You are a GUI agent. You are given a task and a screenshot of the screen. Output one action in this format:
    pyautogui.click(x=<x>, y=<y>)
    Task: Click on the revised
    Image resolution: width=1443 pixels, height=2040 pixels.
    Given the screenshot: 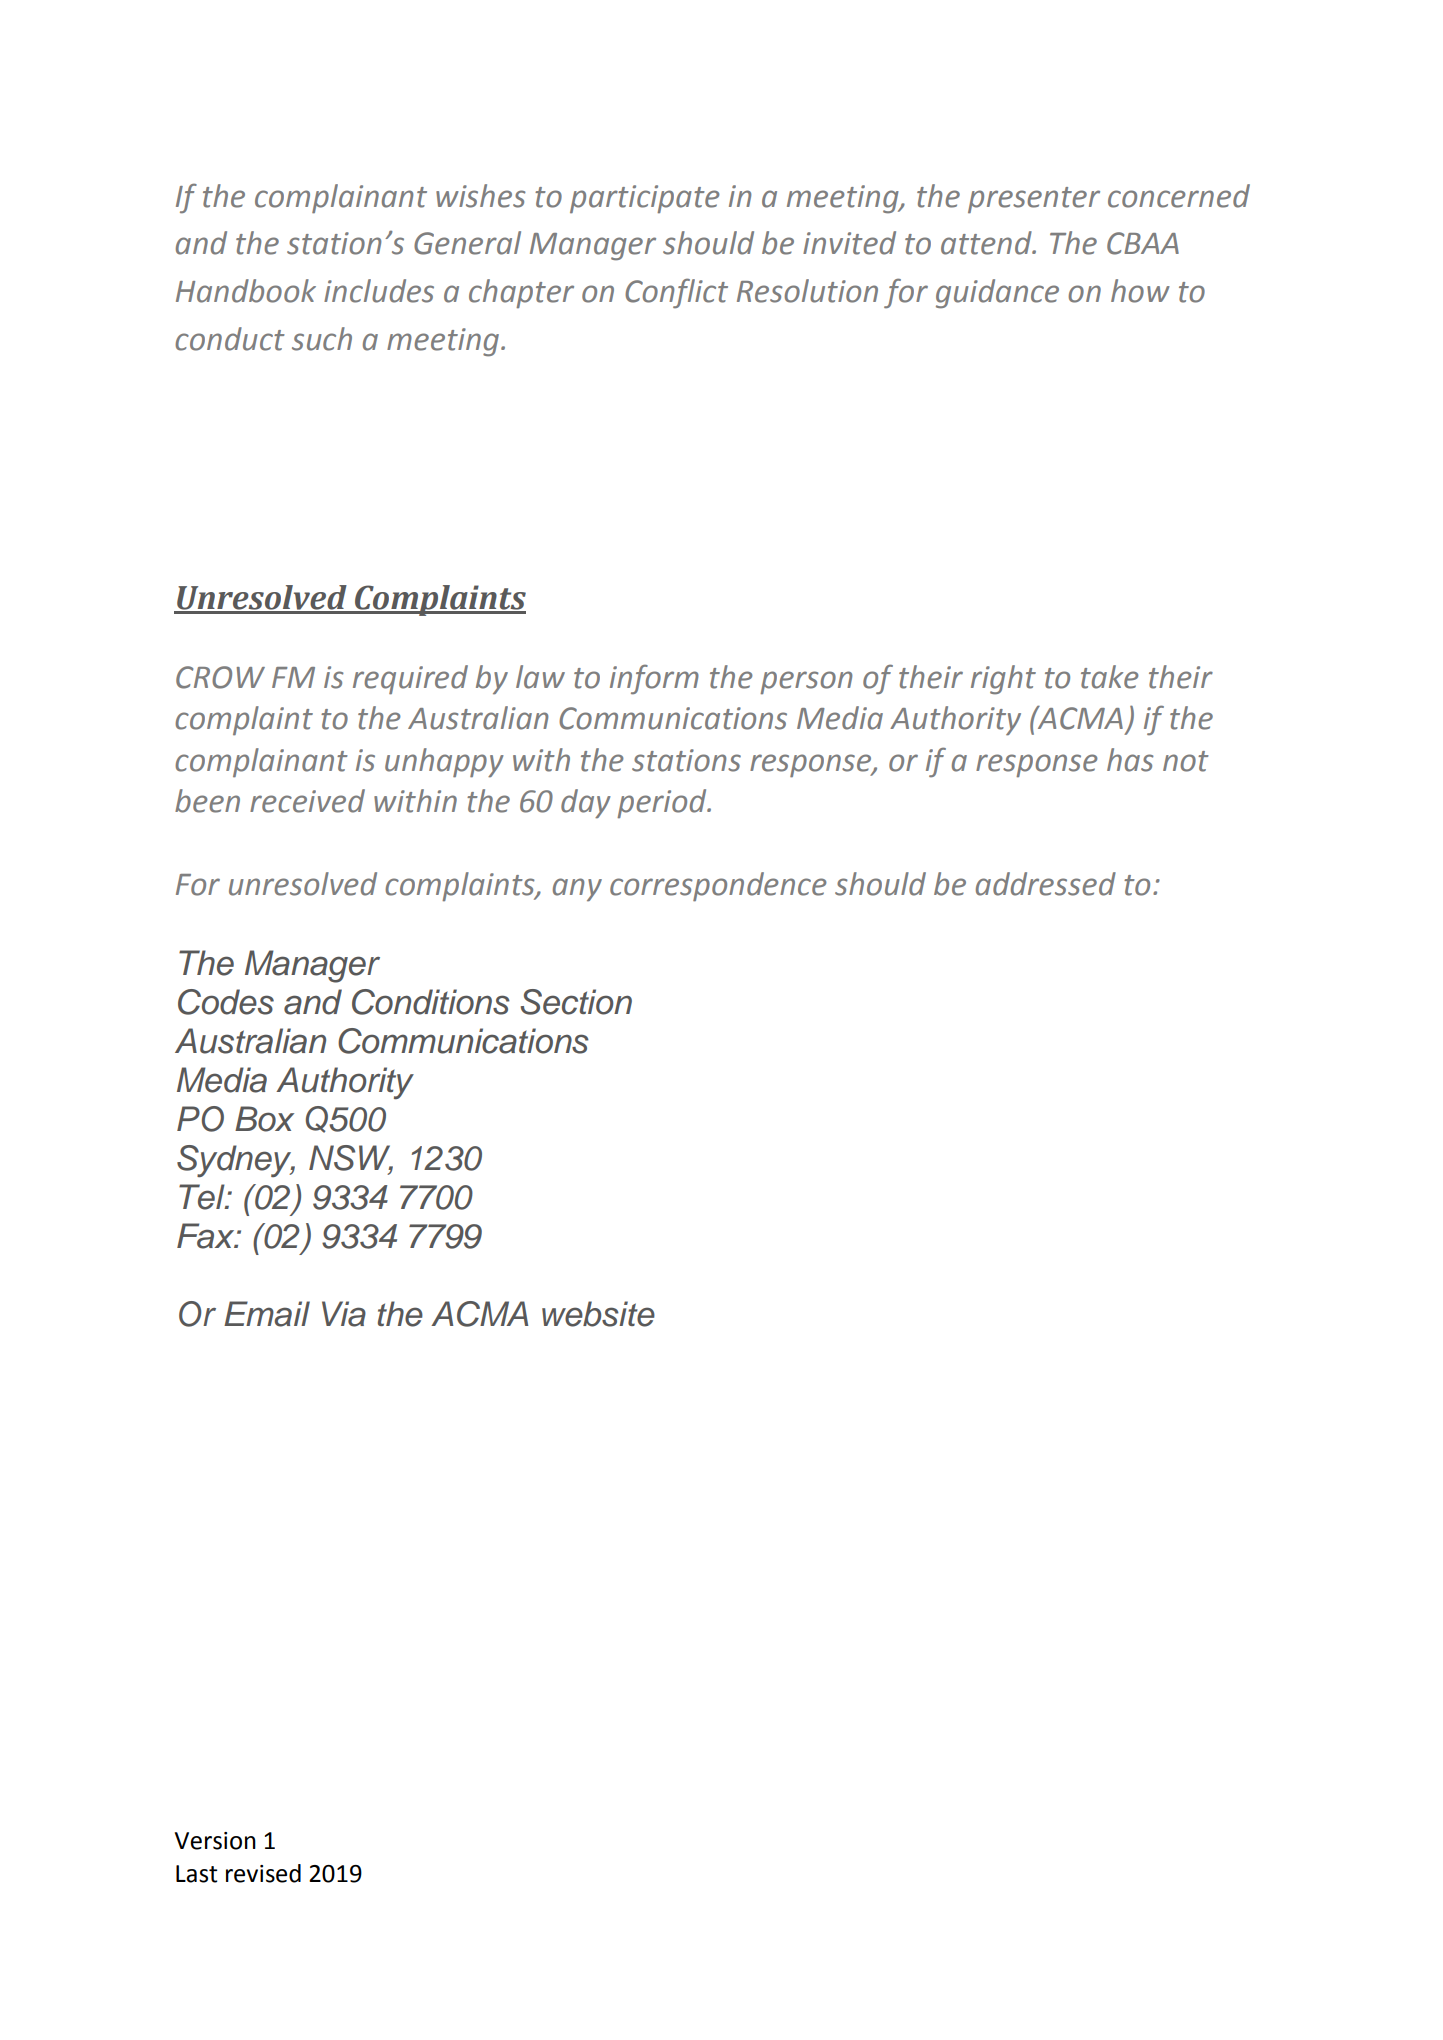 What is the action you would take?
    pyautogui.click(x=263, y=1873)
